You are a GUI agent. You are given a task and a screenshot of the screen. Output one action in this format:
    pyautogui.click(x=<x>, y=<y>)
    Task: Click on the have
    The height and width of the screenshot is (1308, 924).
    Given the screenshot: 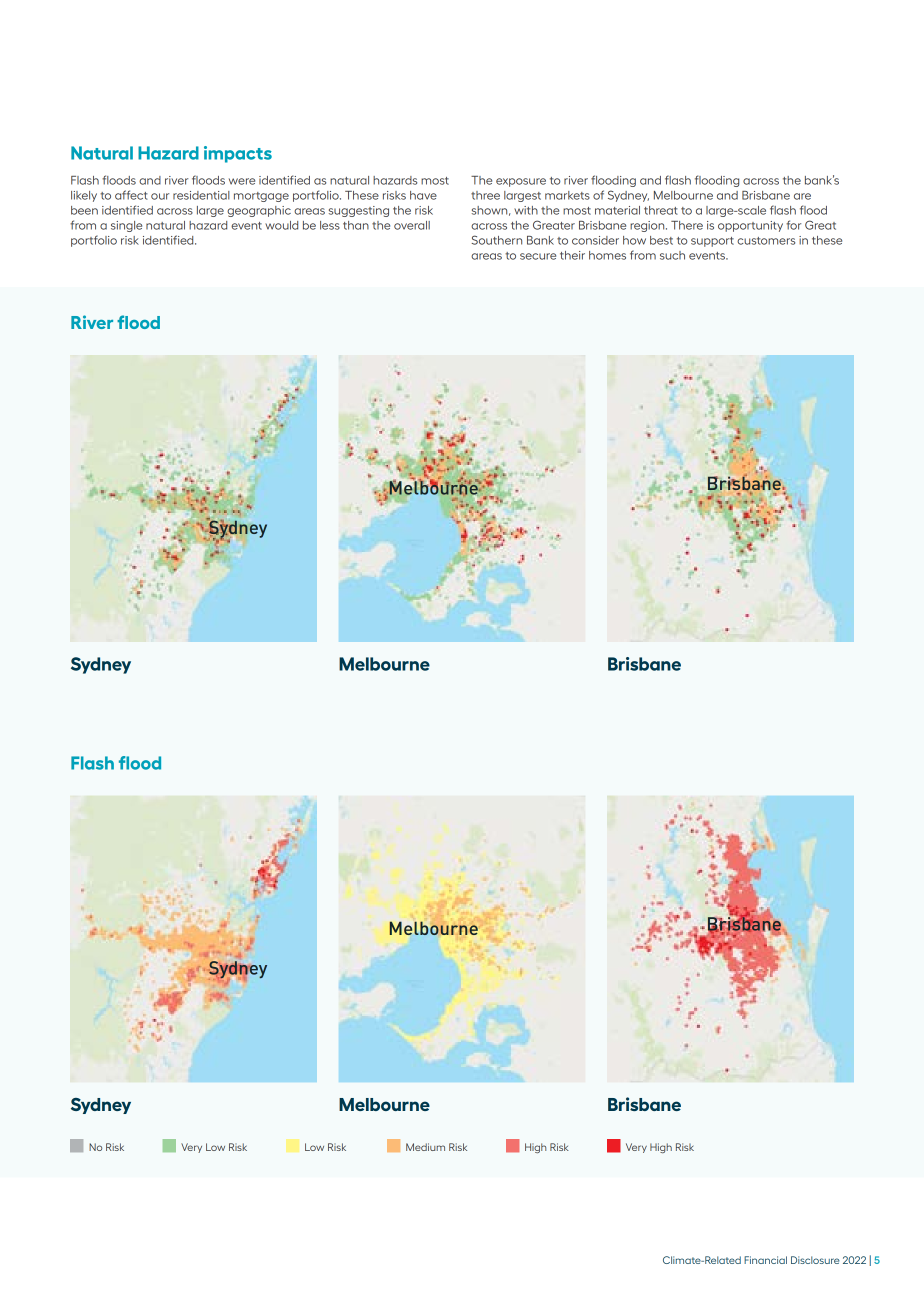 What is the action you would take?
    pyautogui.click(x=423, y=195)
